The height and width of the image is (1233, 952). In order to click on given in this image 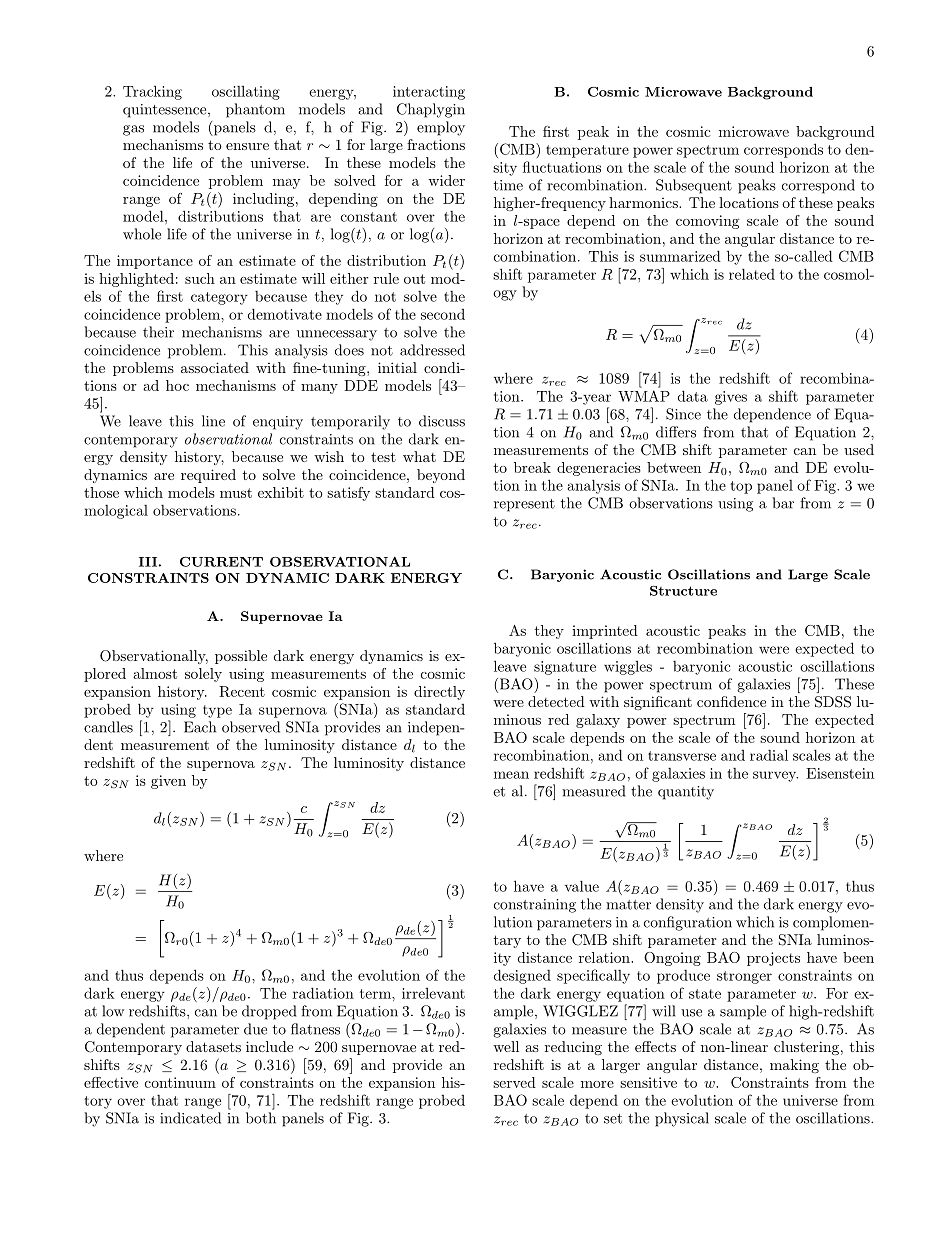, I will do `click(168, 782)`.
